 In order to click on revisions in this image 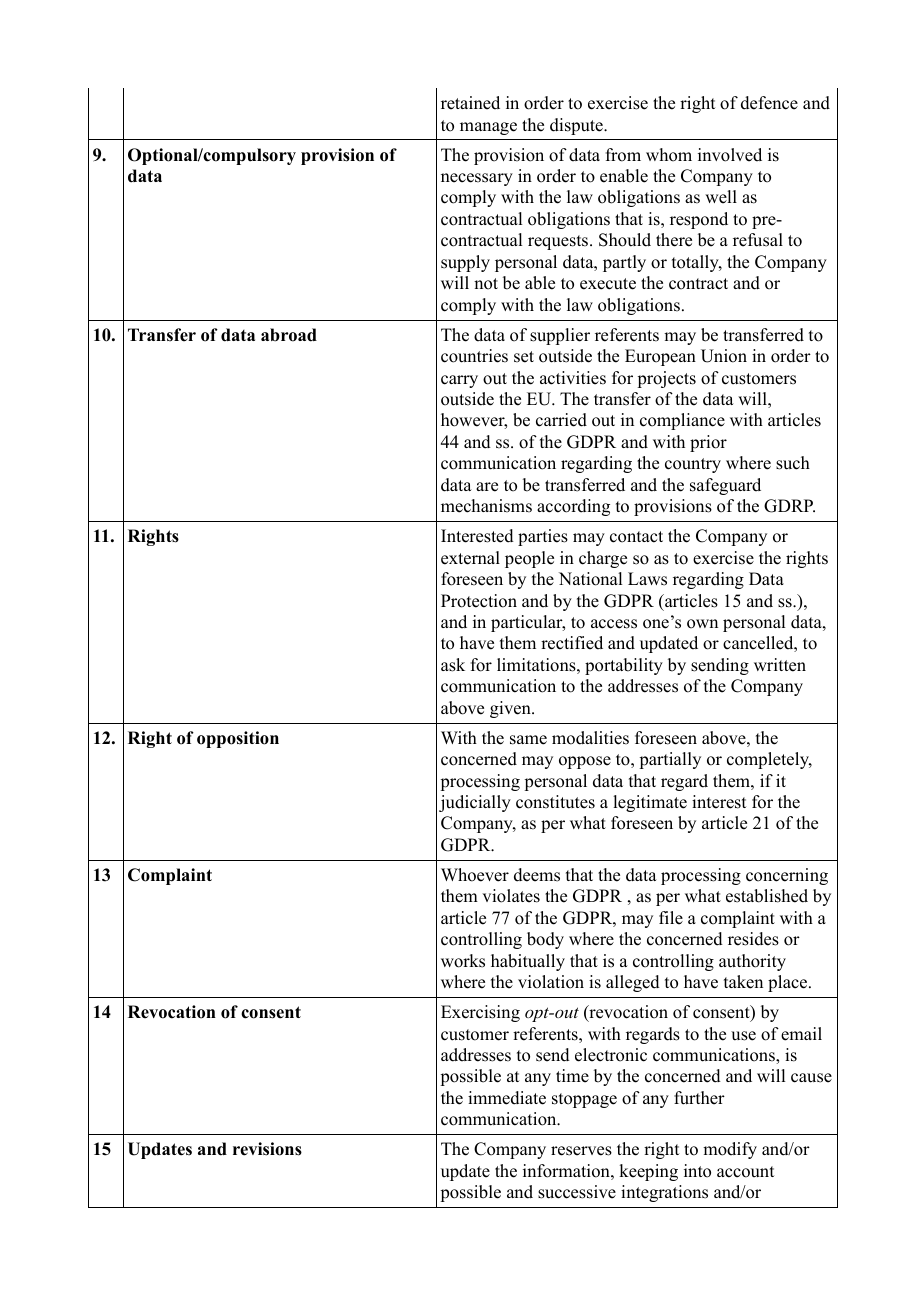, I will do `click(267, 1149)`.
